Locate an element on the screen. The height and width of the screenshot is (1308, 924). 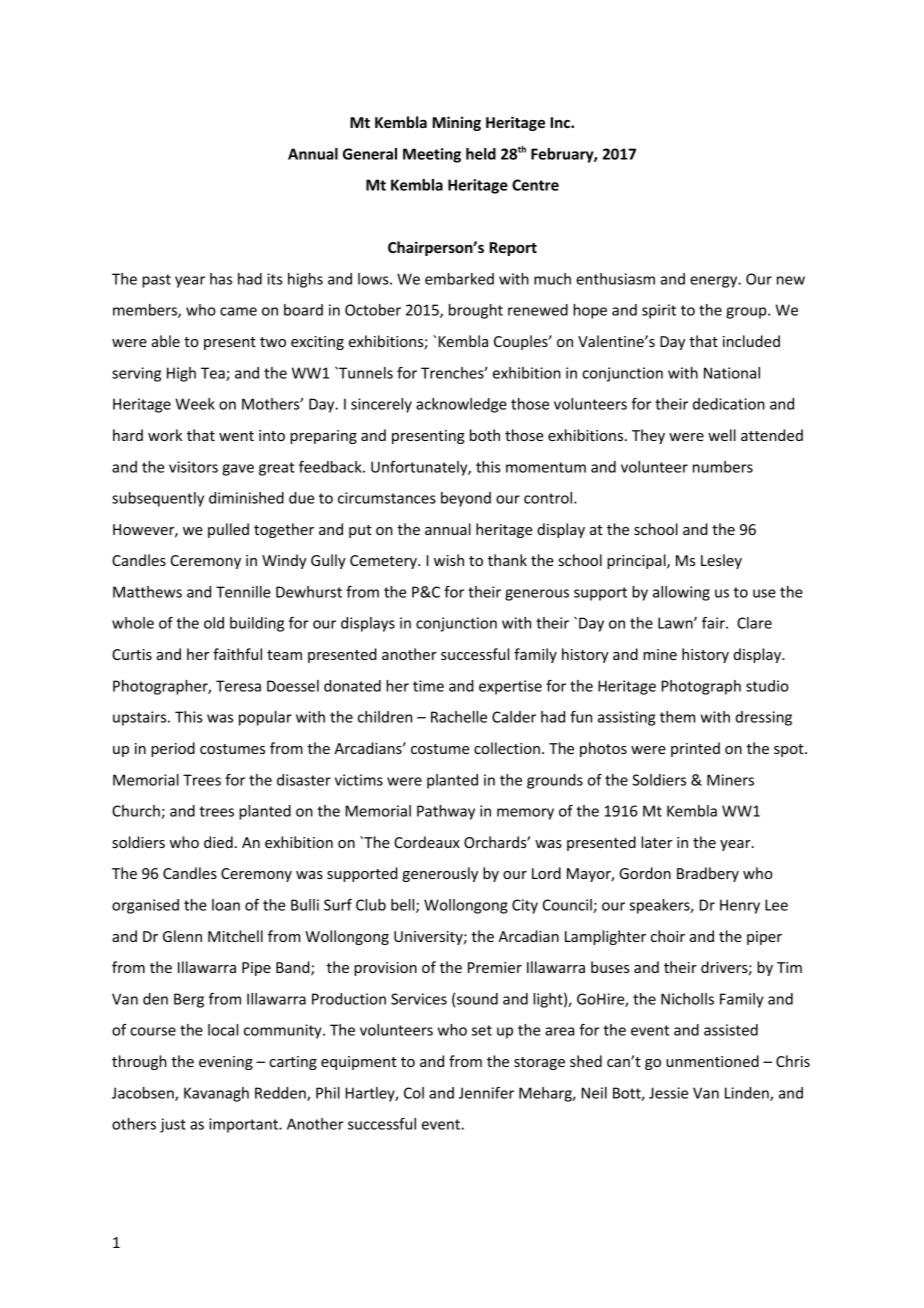
held is located at coordinates (481, 154).
